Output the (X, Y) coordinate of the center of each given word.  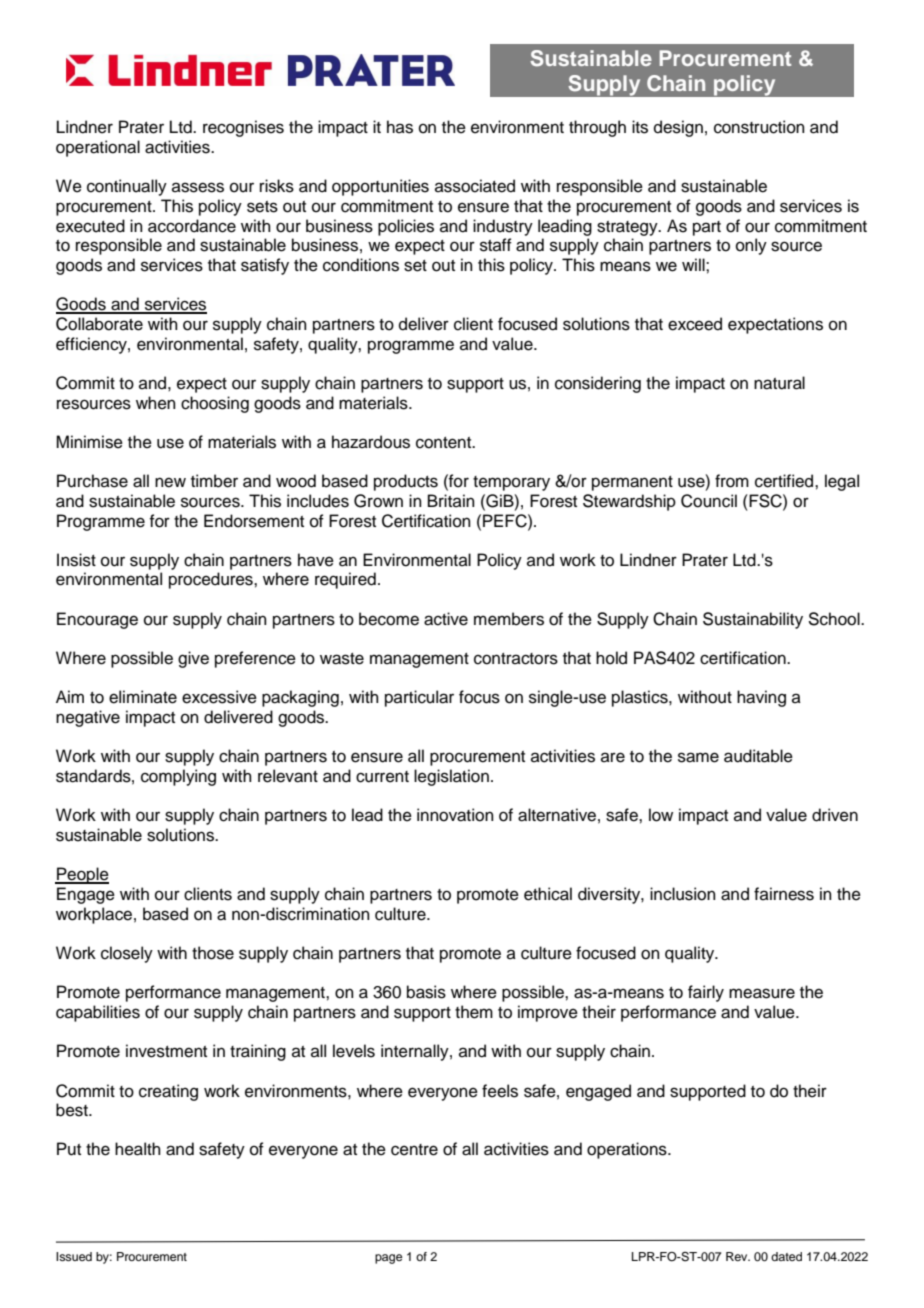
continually (127, 187)
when (156, 403)
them (474, 1012)
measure (762, 993)
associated (475, 186)
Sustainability (753, 620)
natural (779, 383)
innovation (455, 815)
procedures (212, 580)
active (446, 619)
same (698, 757)
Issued (74, 1256)
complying (178, 777)
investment (166, 1051)
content (445, 443)
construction (759, 127)
